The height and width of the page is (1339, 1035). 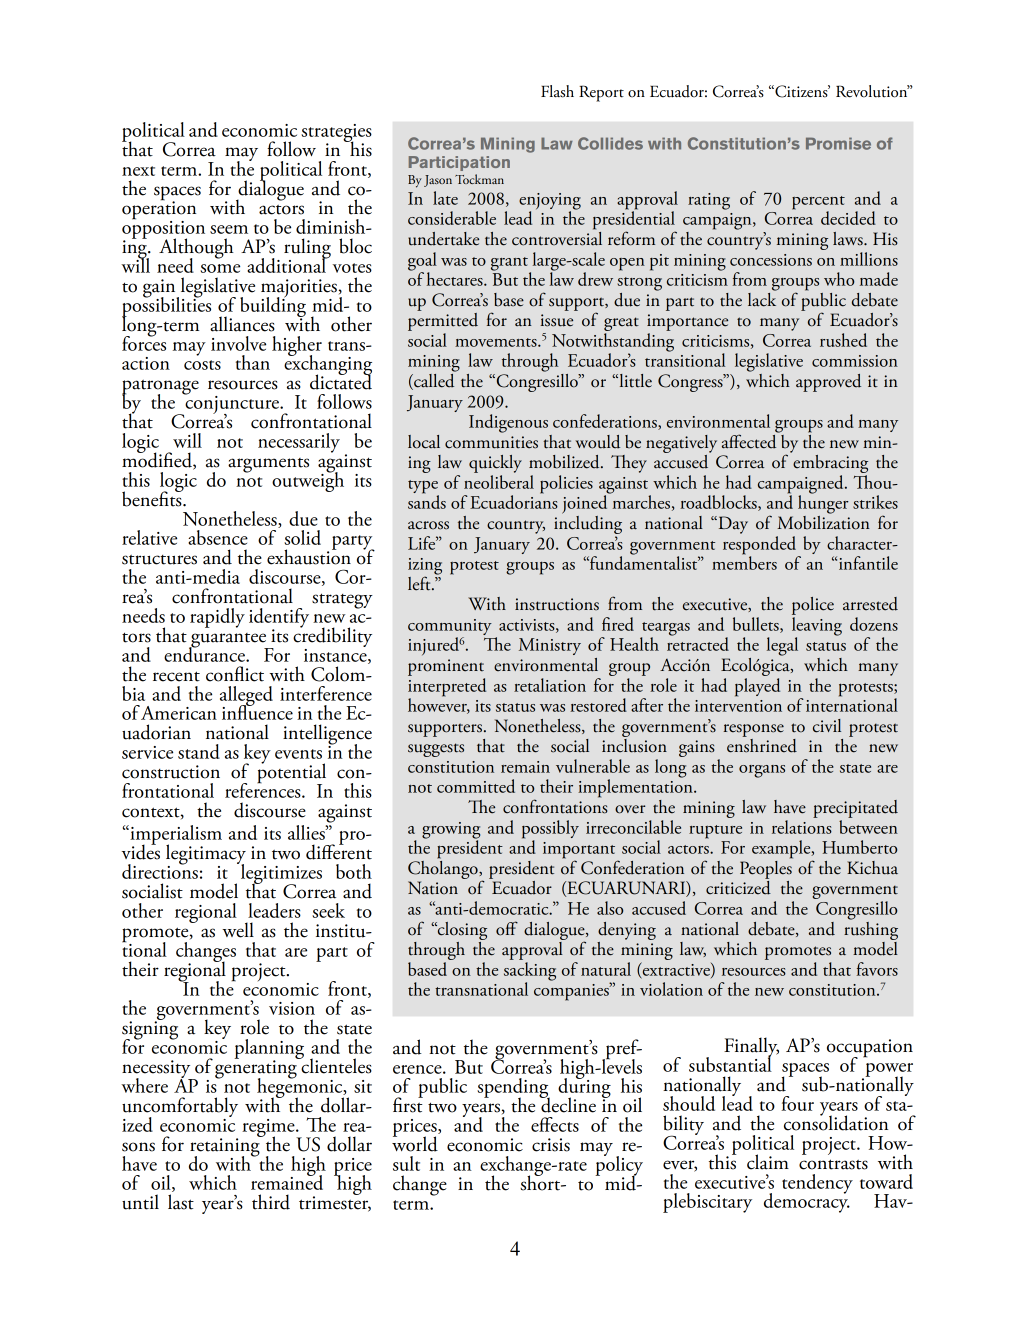 What do you see at coordinates (206, 855) in the page?
I see `legitimacy` at bounding box center [206, 855].
